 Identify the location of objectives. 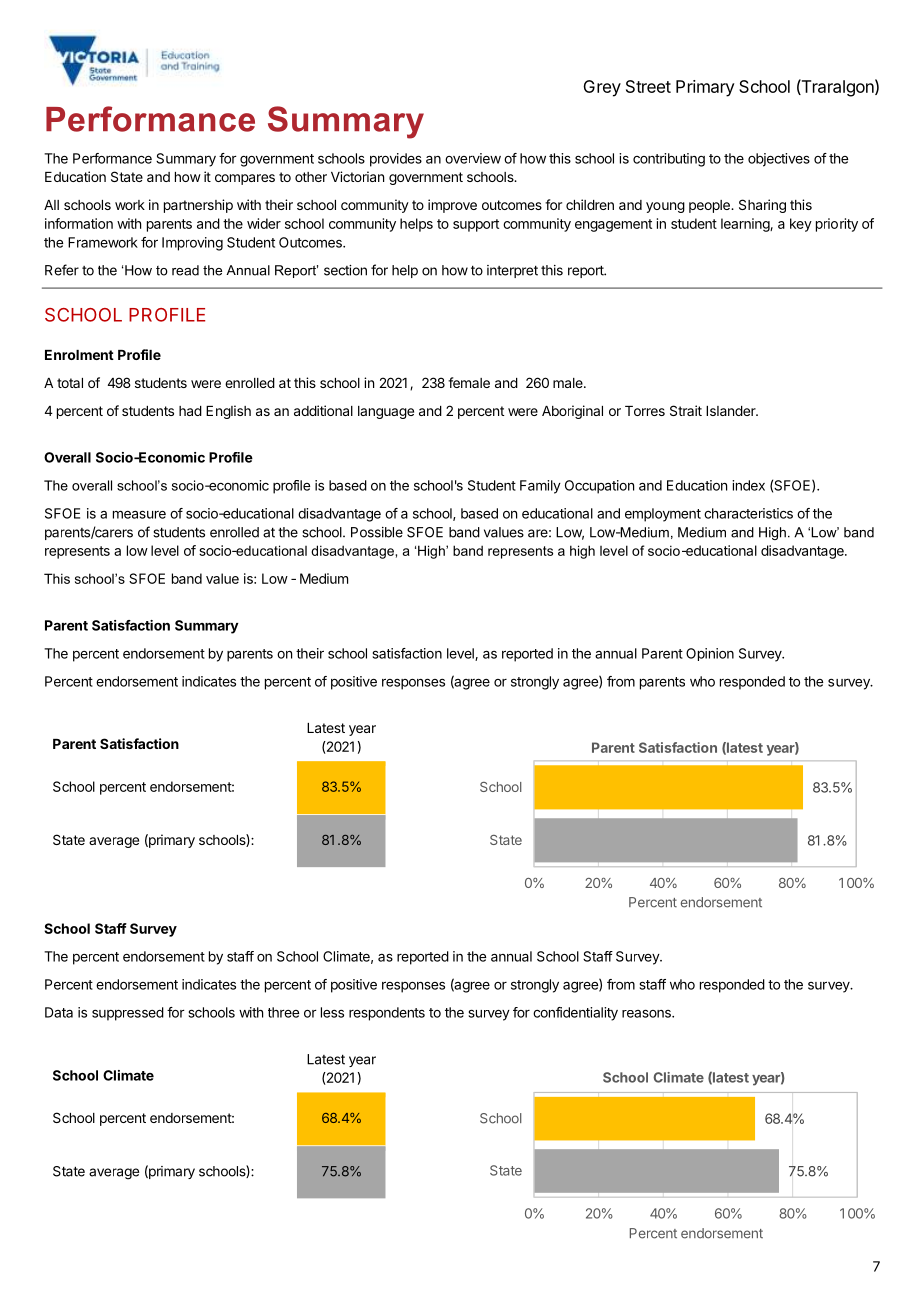
(779, 160).
